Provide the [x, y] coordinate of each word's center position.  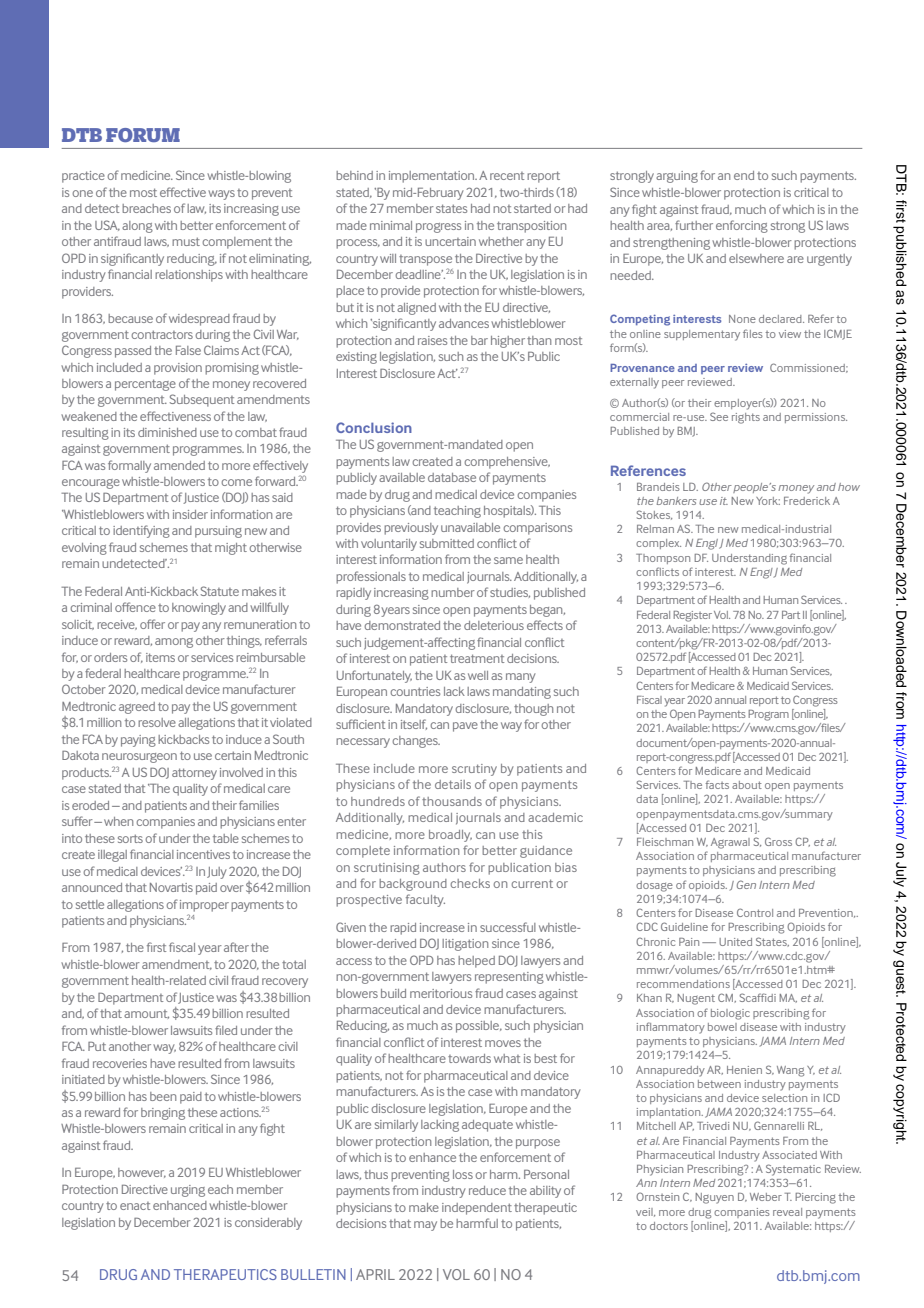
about [747, 785]
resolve [157, 722]
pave [465, 727]
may [425, 1226]
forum [143, 135]
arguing [677, 177]
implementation [433, 177]
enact [135, 1206]
